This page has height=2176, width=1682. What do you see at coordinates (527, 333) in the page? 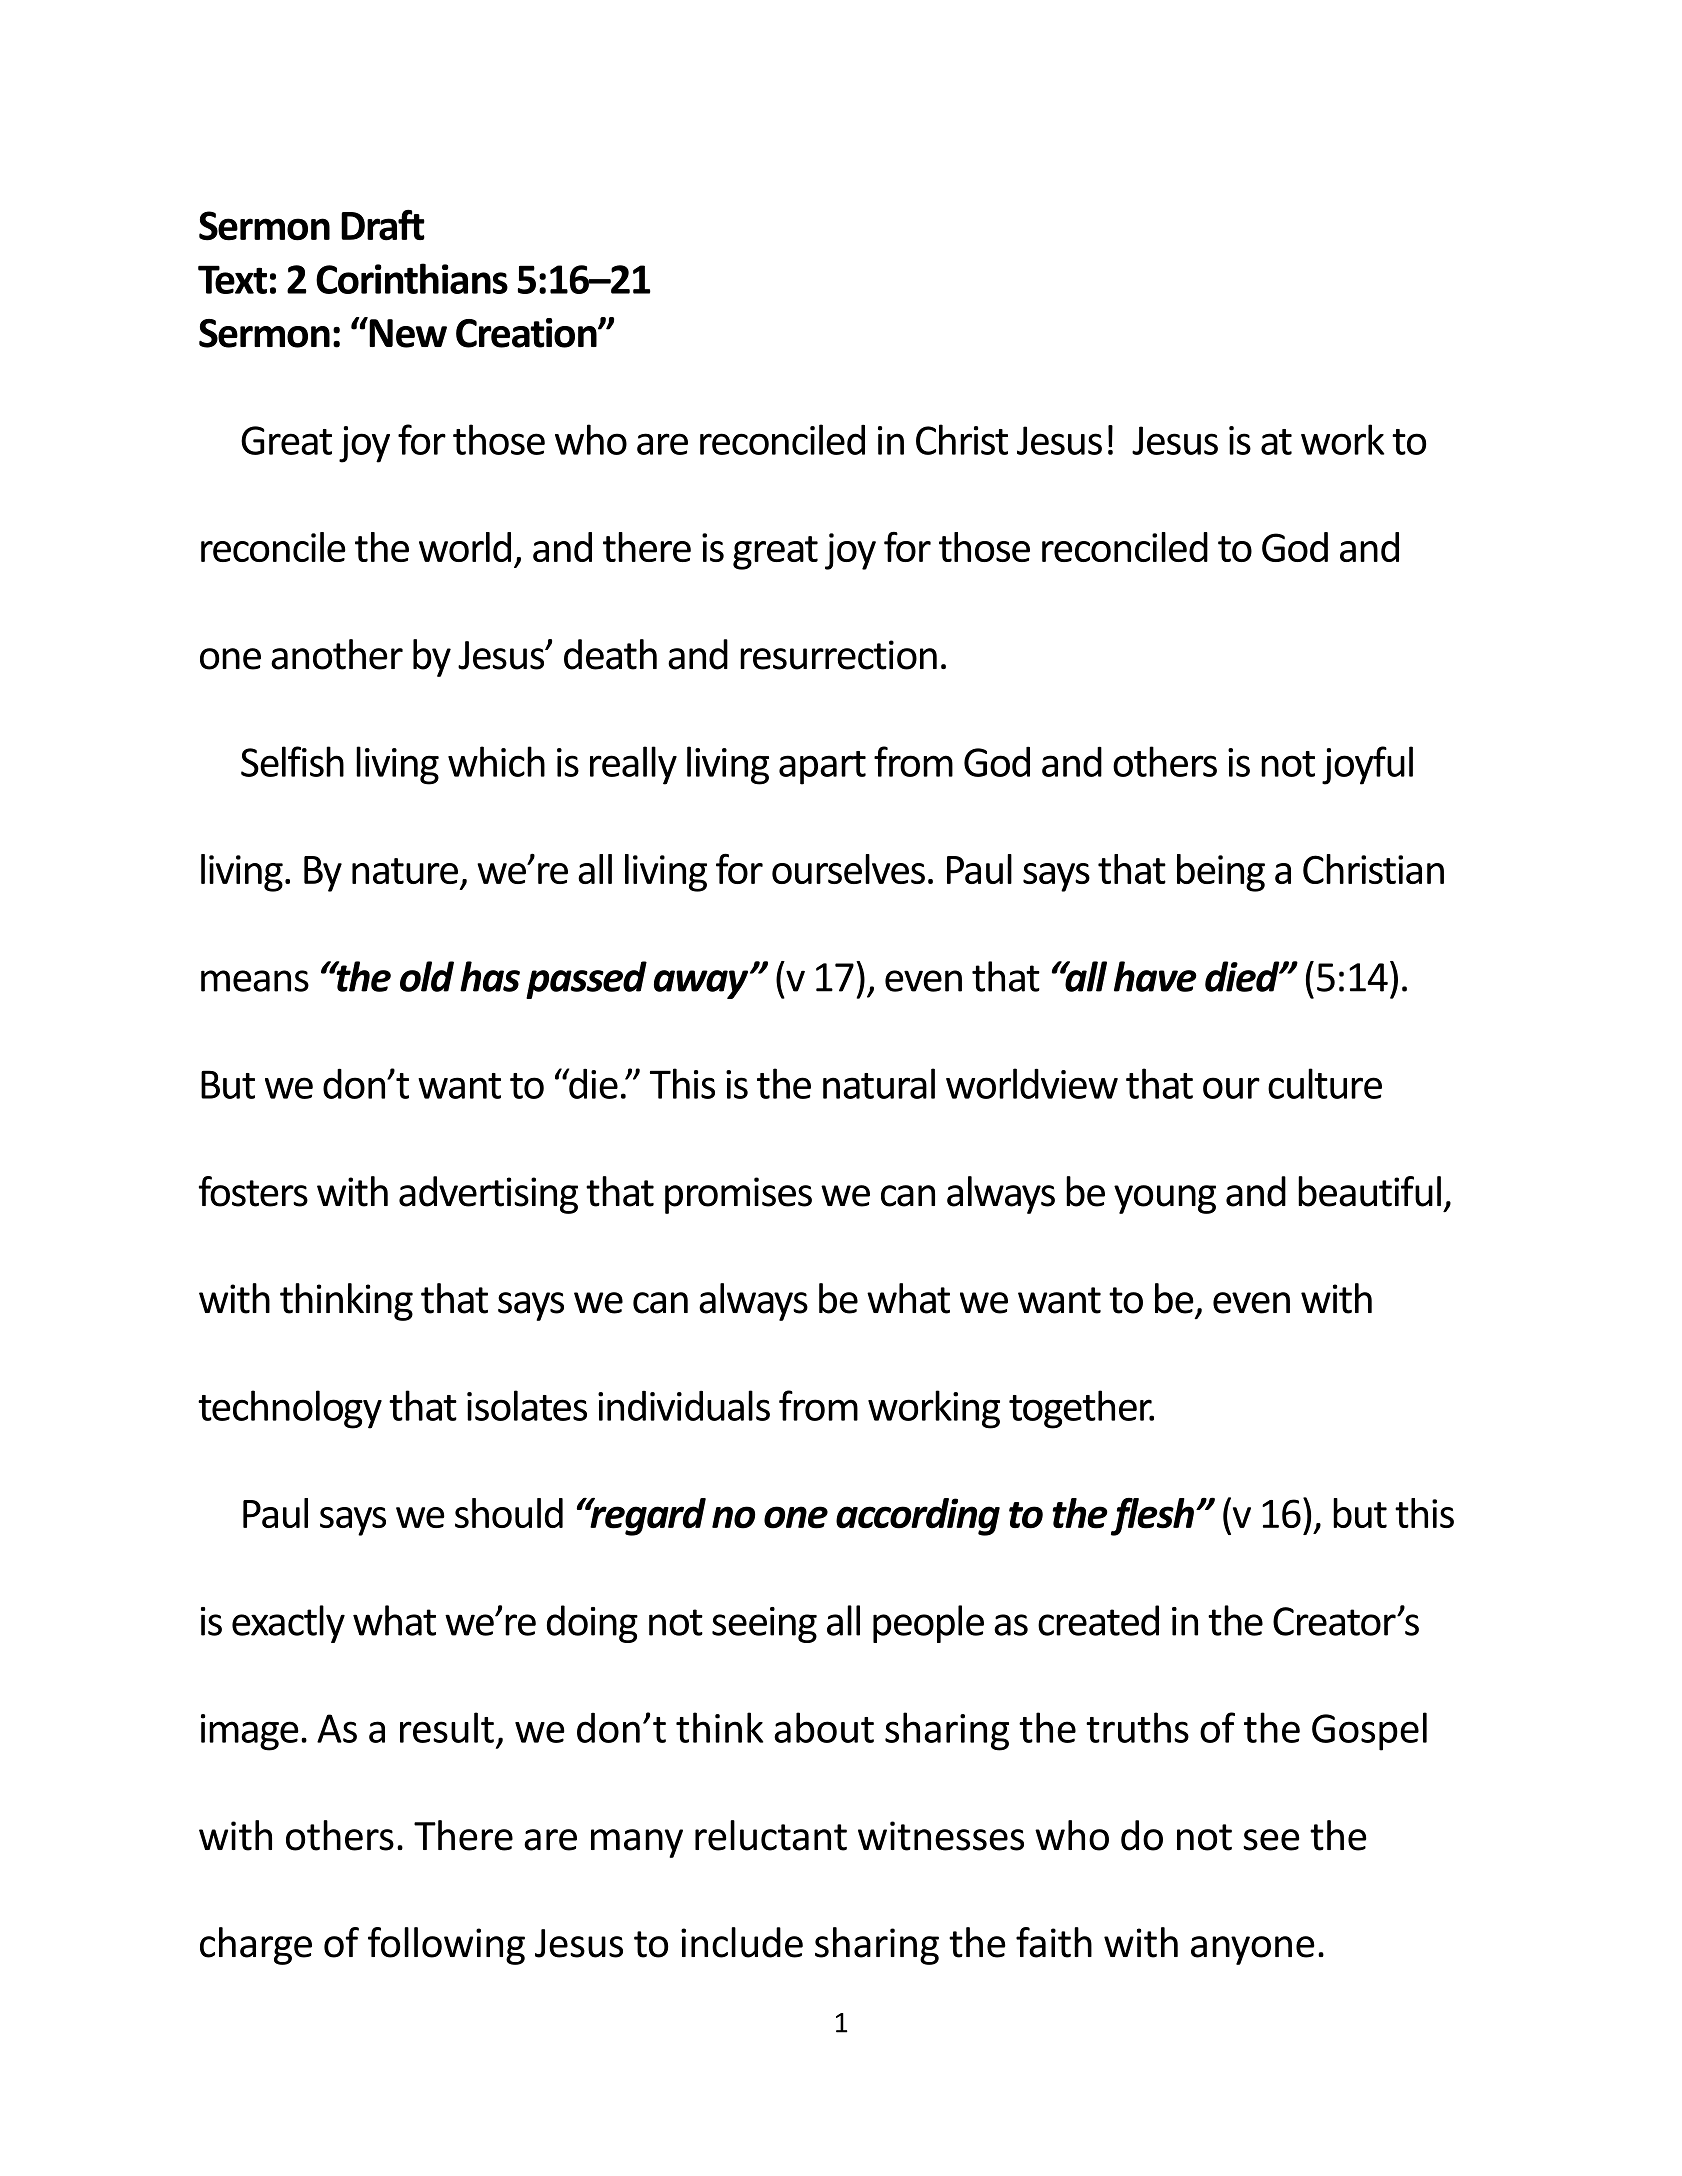
I see `Creation` at bounding box center [527, 333].
